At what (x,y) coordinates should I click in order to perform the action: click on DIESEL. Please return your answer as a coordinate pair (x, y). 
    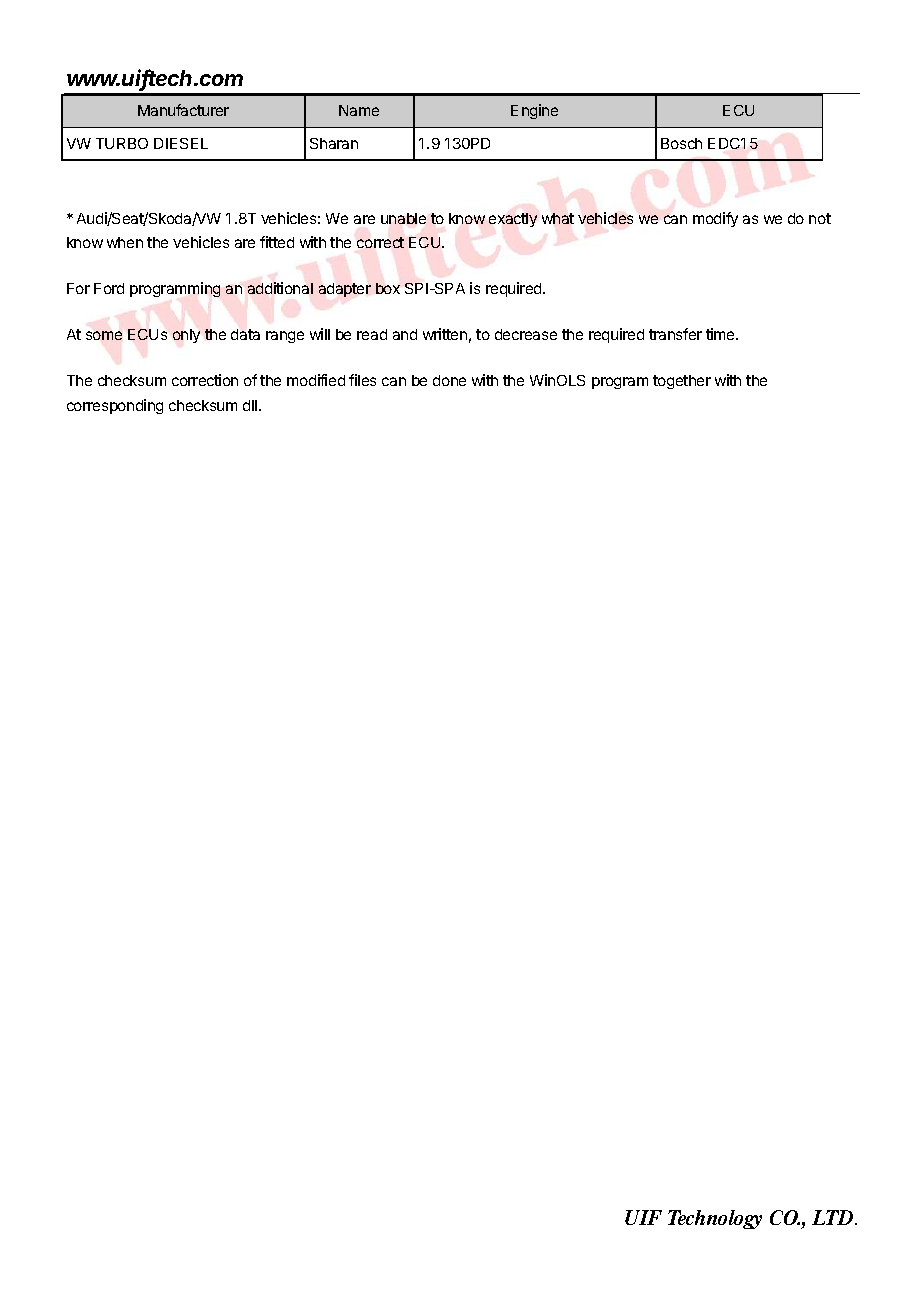
    Looking at the image, I should click on (181, 143).
